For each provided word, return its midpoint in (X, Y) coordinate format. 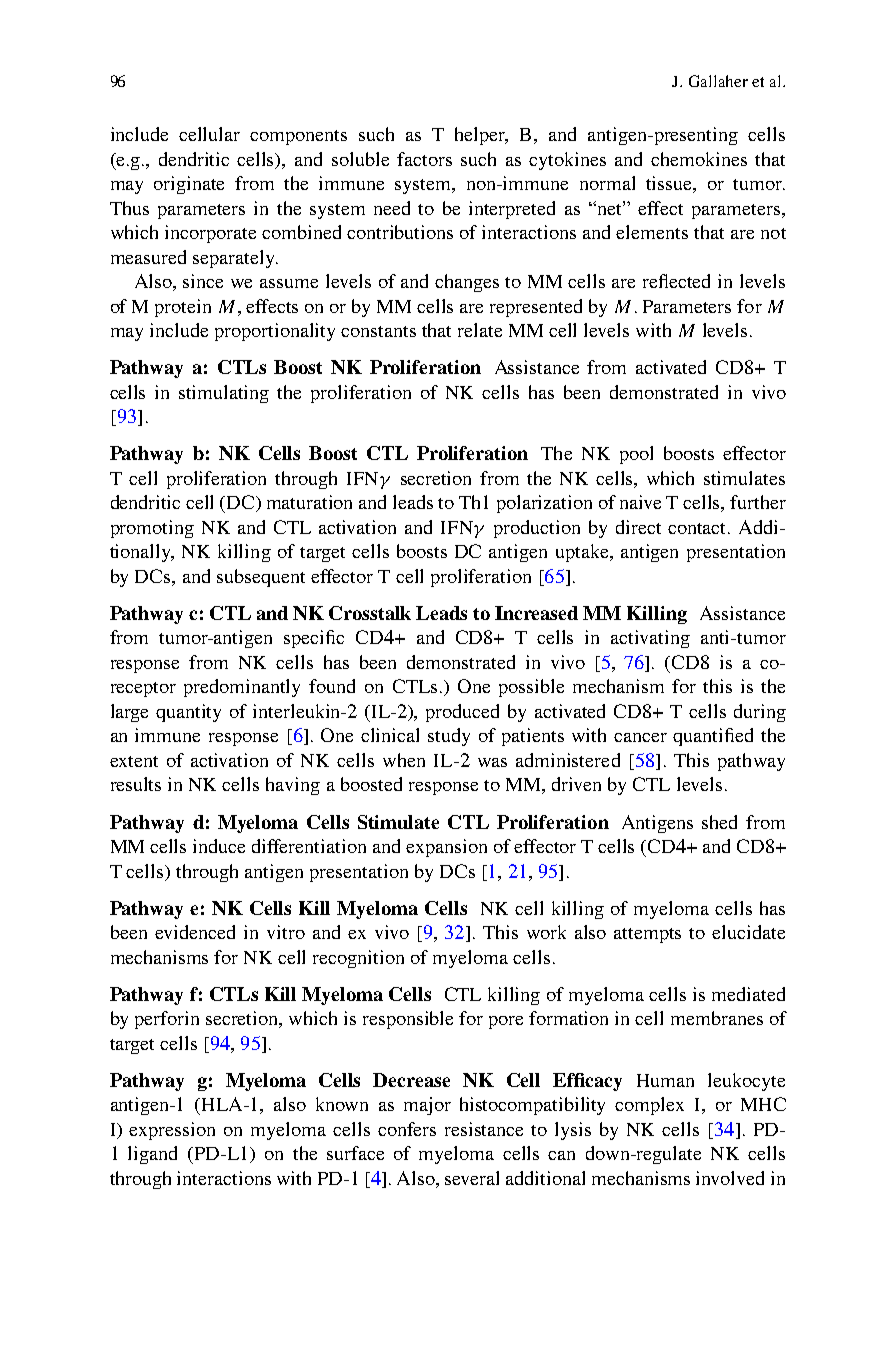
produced (462, 713)
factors (424, 159)
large (129, 713)
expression (172, 1131)
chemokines (699, 159)
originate (189, 185)
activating (650, 639)
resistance (484, 1129)
